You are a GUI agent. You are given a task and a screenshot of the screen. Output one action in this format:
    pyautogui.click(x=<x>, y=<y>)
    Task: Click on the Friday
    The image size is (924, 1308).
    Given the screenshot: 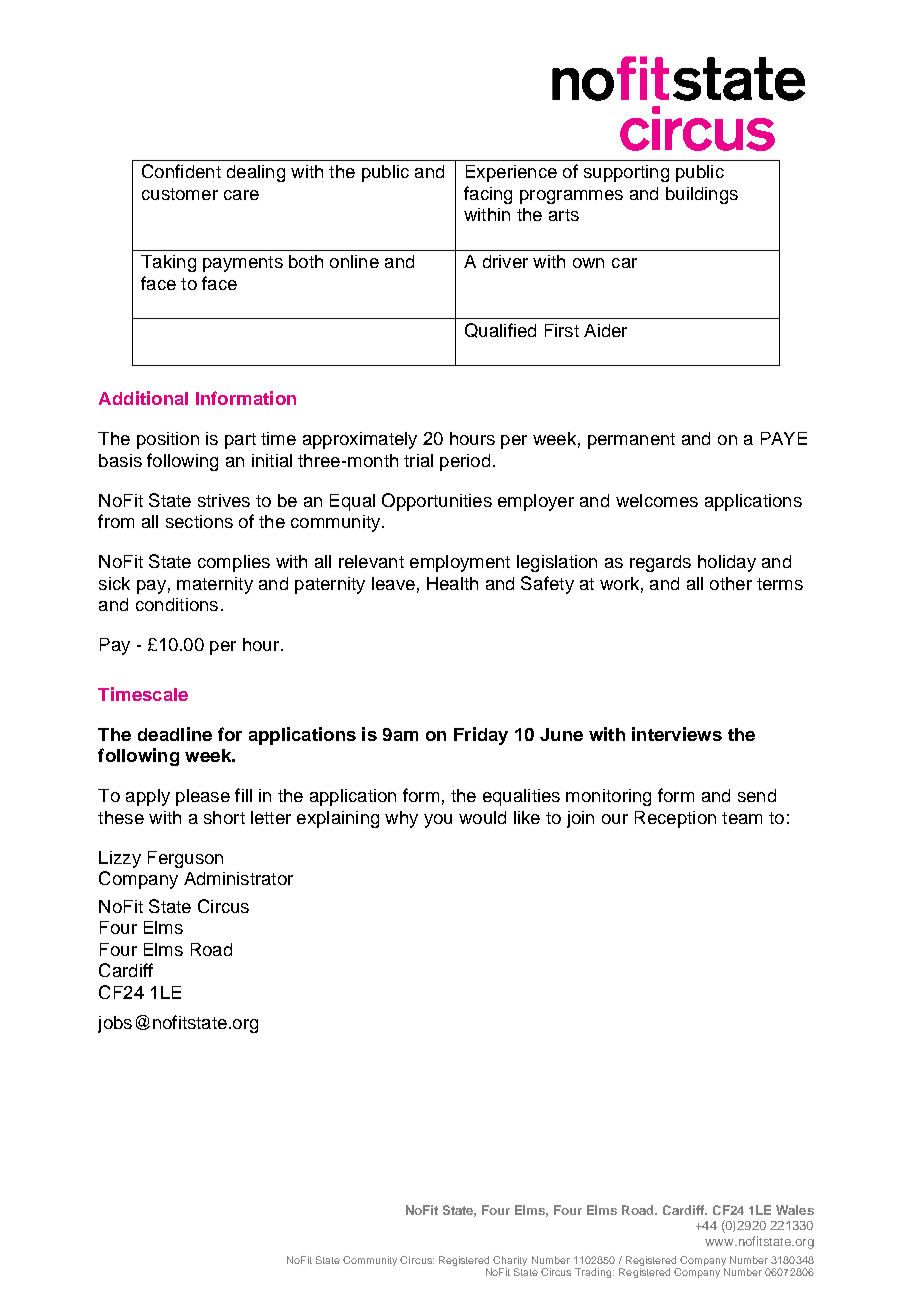 What is the action you would take?
    pyautogui.click(x=481, y=736)
